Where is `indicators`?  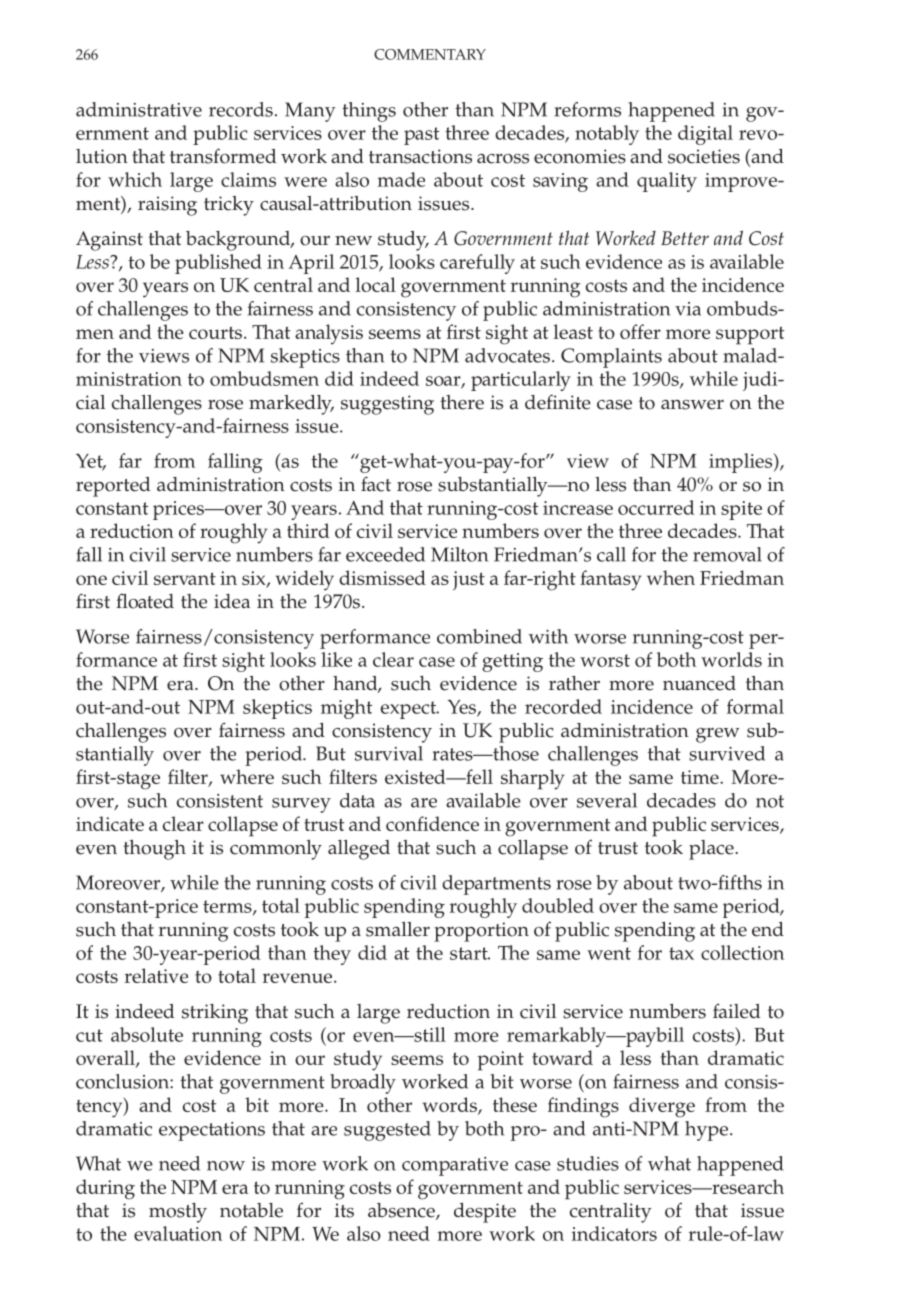 indicators is located at coordinates (614, 1233).
